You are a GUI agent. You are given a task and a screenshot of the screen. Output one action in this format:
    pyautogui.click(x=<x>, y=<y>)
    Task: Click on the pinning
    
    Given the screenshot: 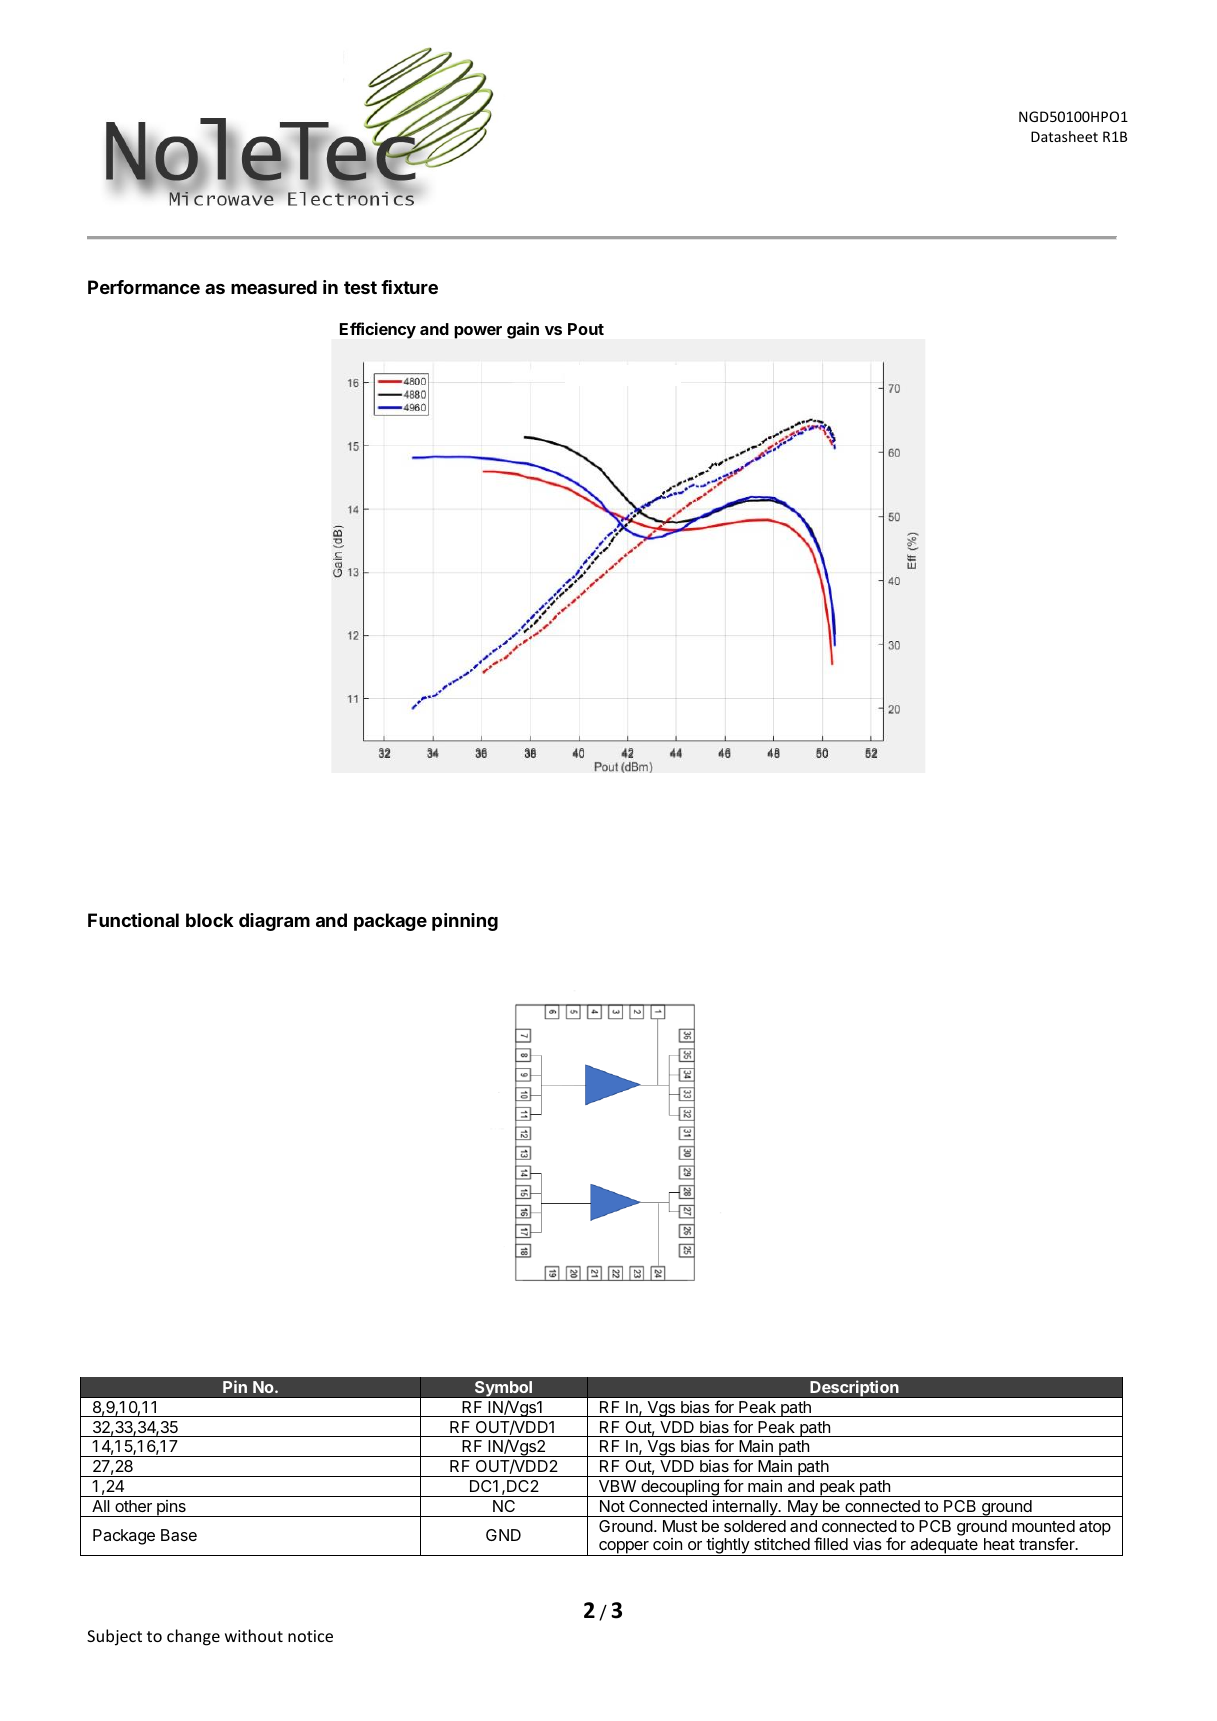 What is the action you would take?
    pyautogui.click(x=465, y=922)
